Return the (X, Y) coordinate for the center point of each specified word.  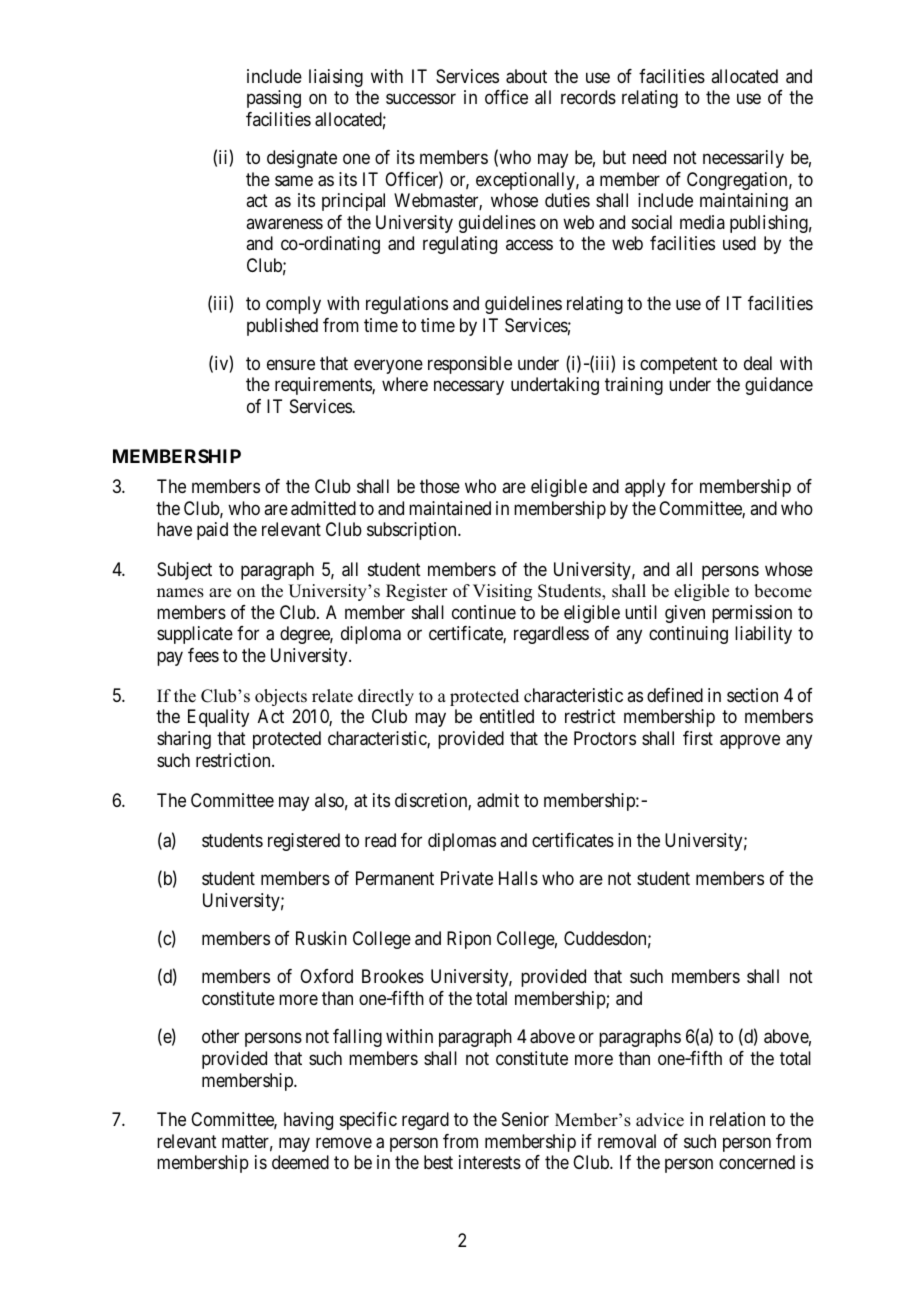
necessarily (743, 159)
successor (421, 99)
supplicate (195, 635)
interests (490, 1162)
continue (484, 612)
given (685, 614)
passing (274, 99)
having (308, 1121)
